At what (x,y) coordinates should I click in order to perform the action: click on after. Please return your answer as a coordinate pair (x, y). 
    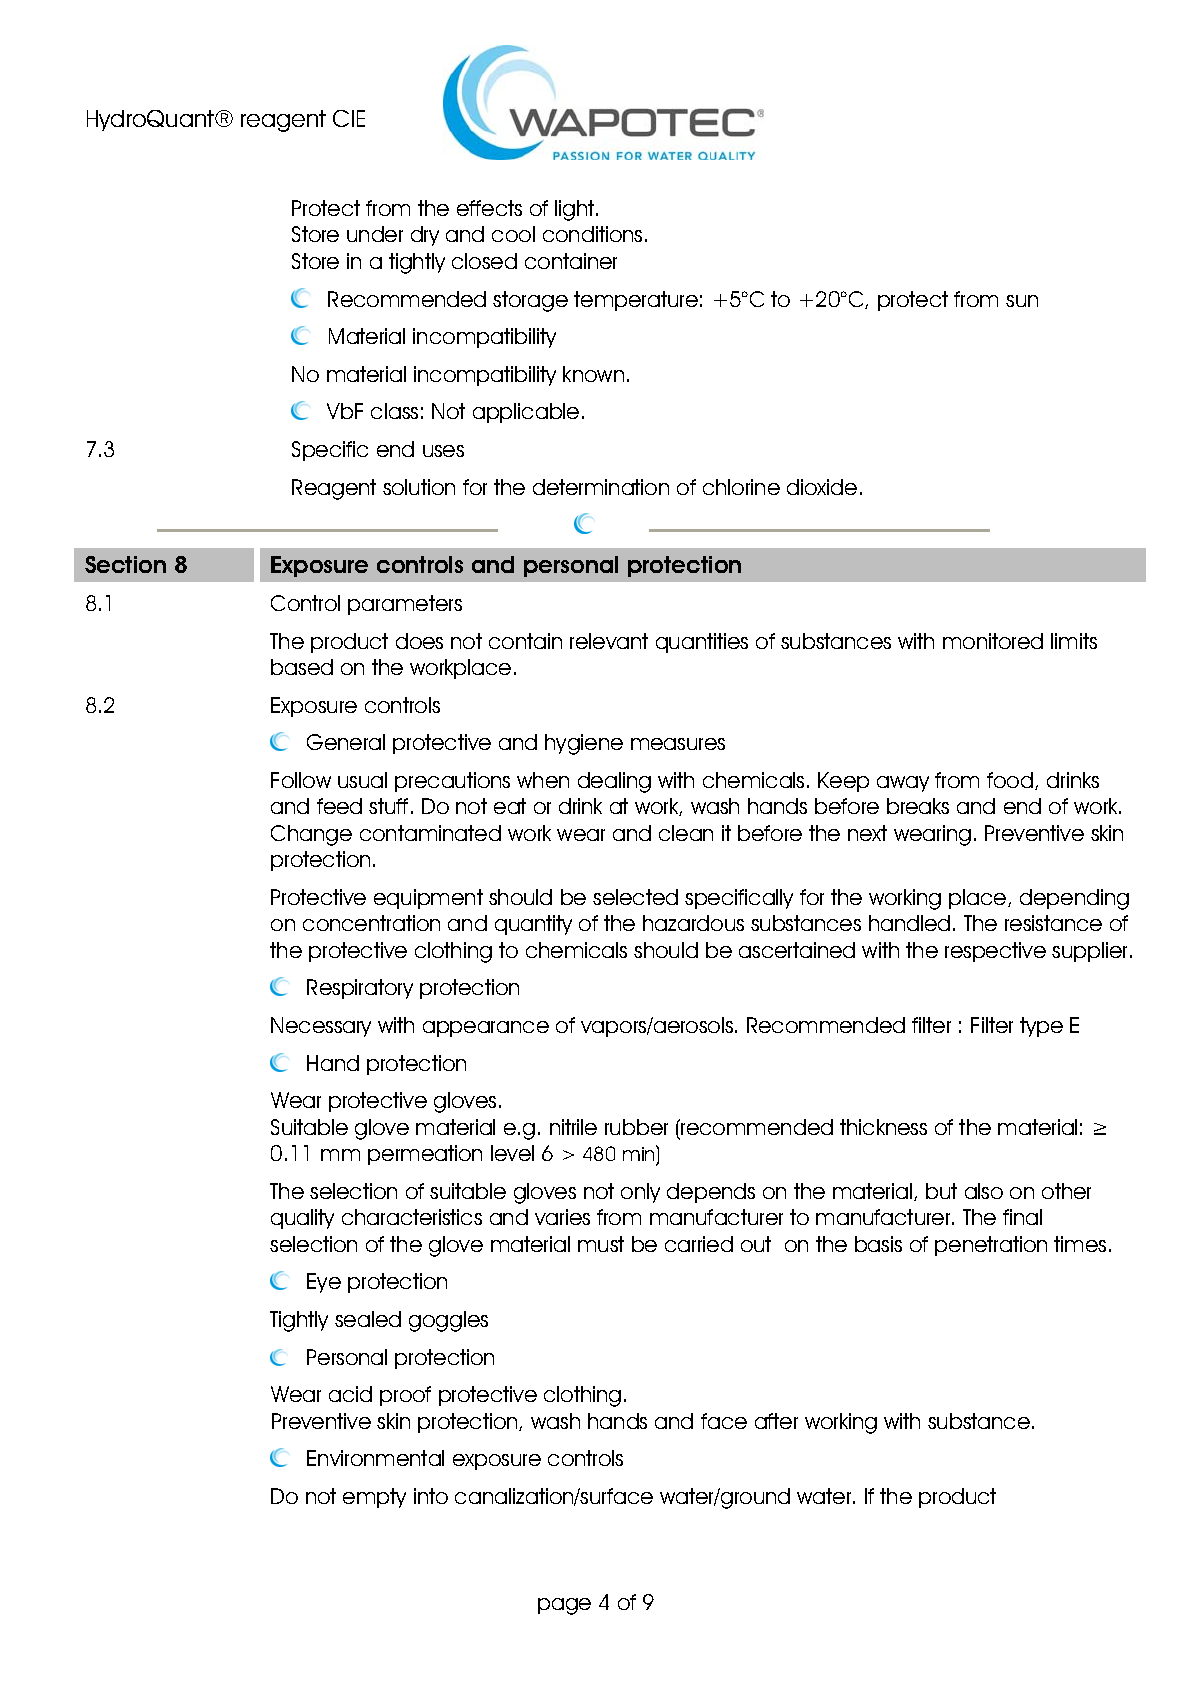
    Looking at the image, I should click on (776, 1421).
